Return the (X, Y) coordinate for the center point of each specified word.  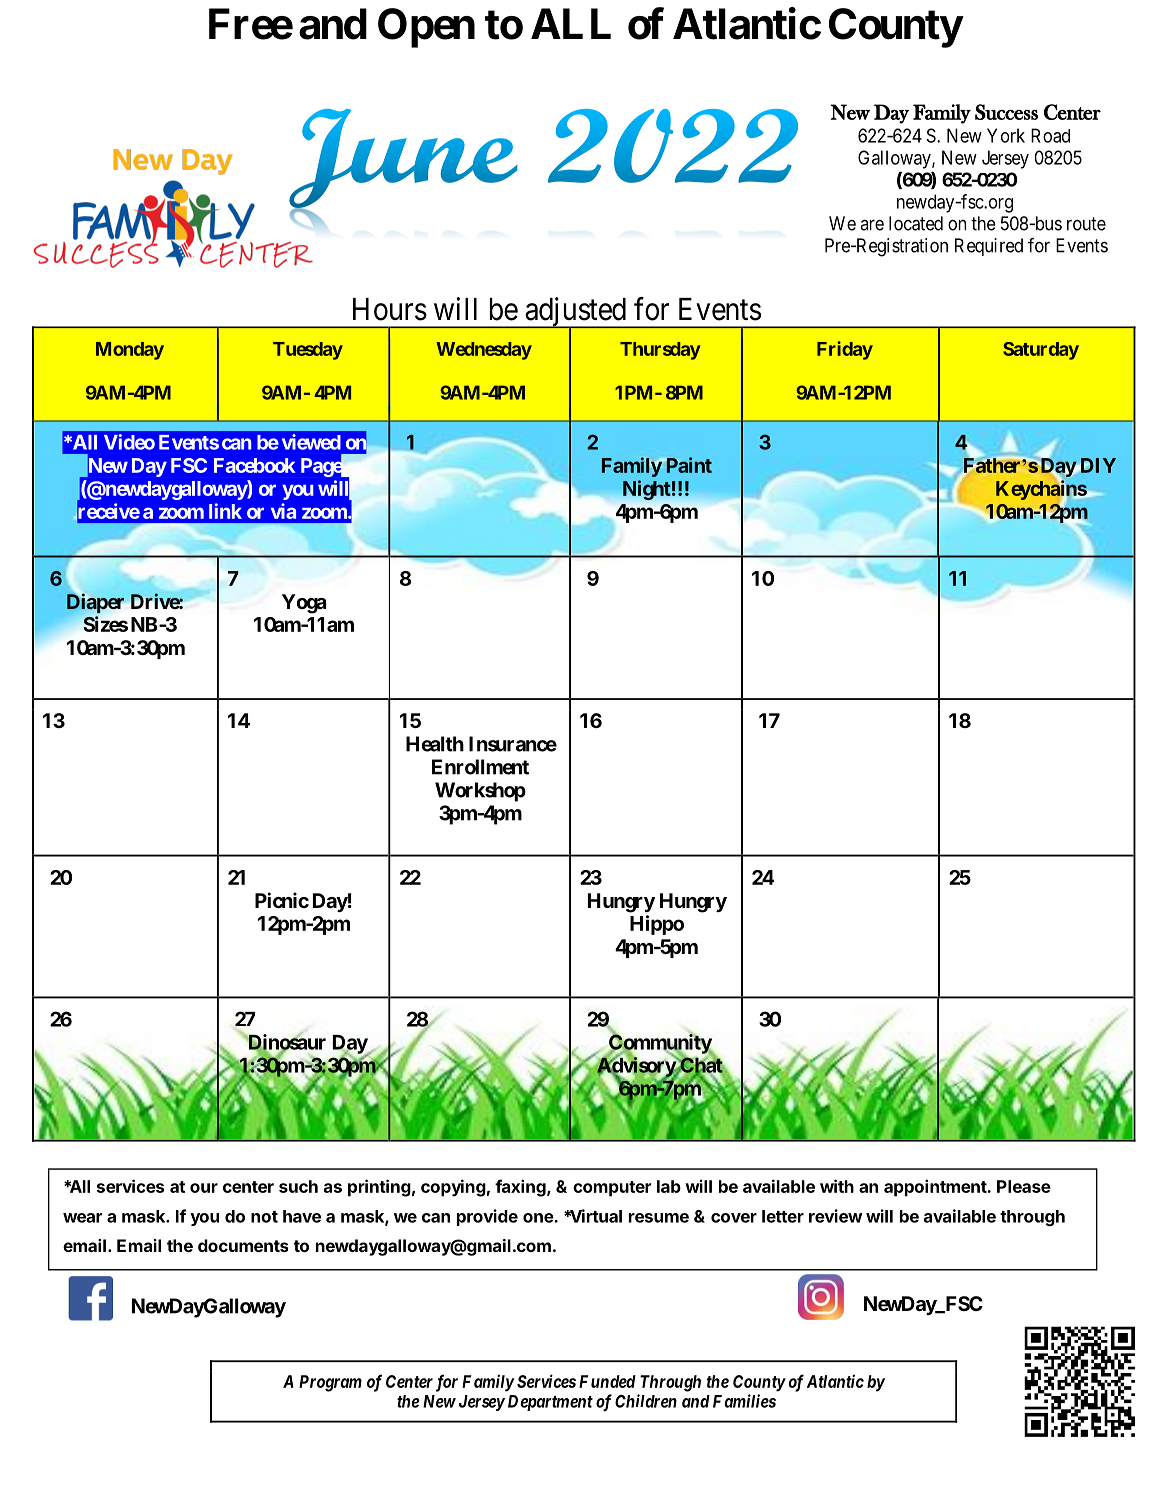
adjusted (575, 313)
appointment (936, 1188)
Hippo (657, 925)
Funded (607, 1381)
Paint (689, 465)
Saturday (1041, 351)
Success (1006, 112)
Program (330, 1383)
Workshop (480, 792)
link (225, 511)
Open (426, 28)
